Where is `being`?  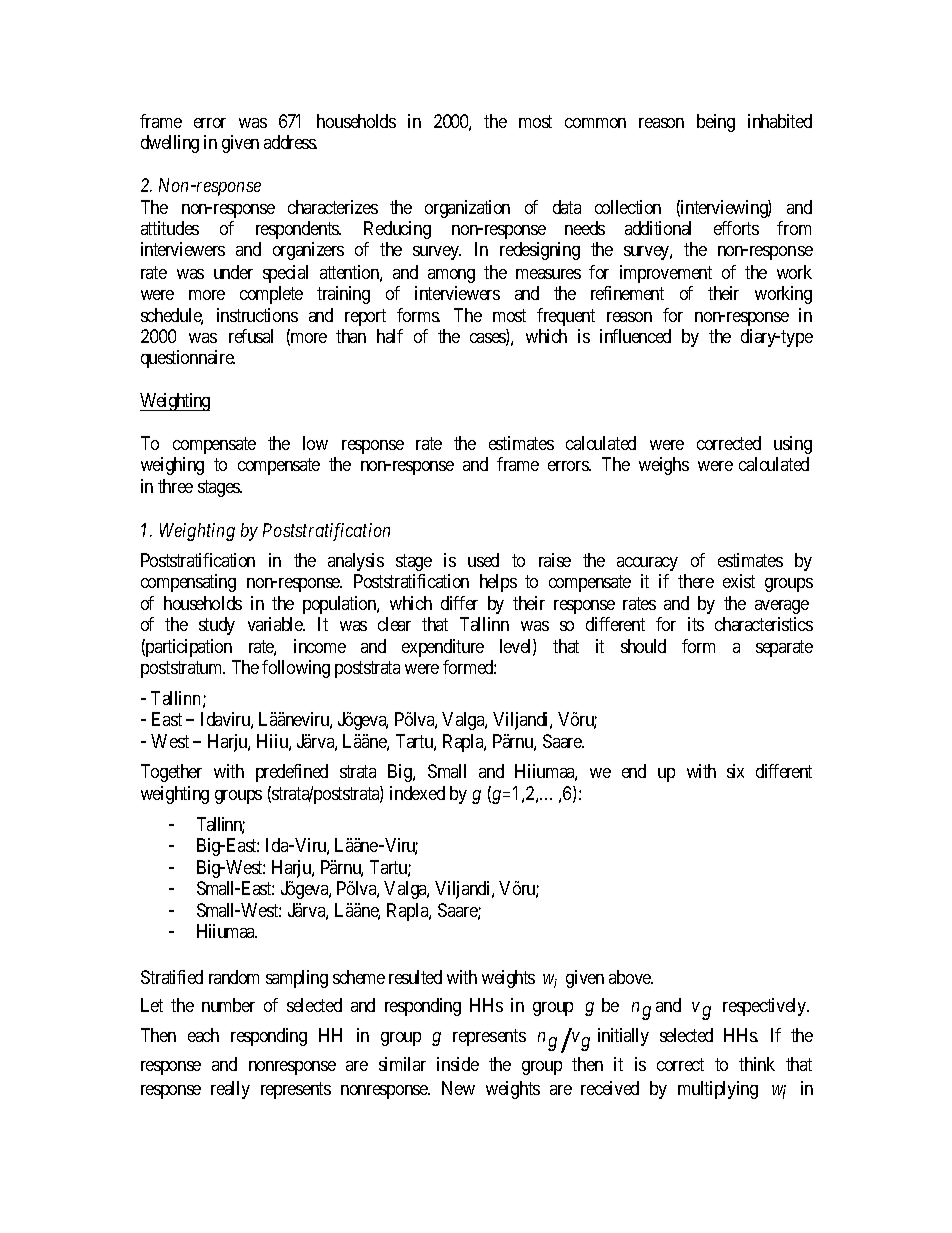 being is located at coordinates (716, 123).
